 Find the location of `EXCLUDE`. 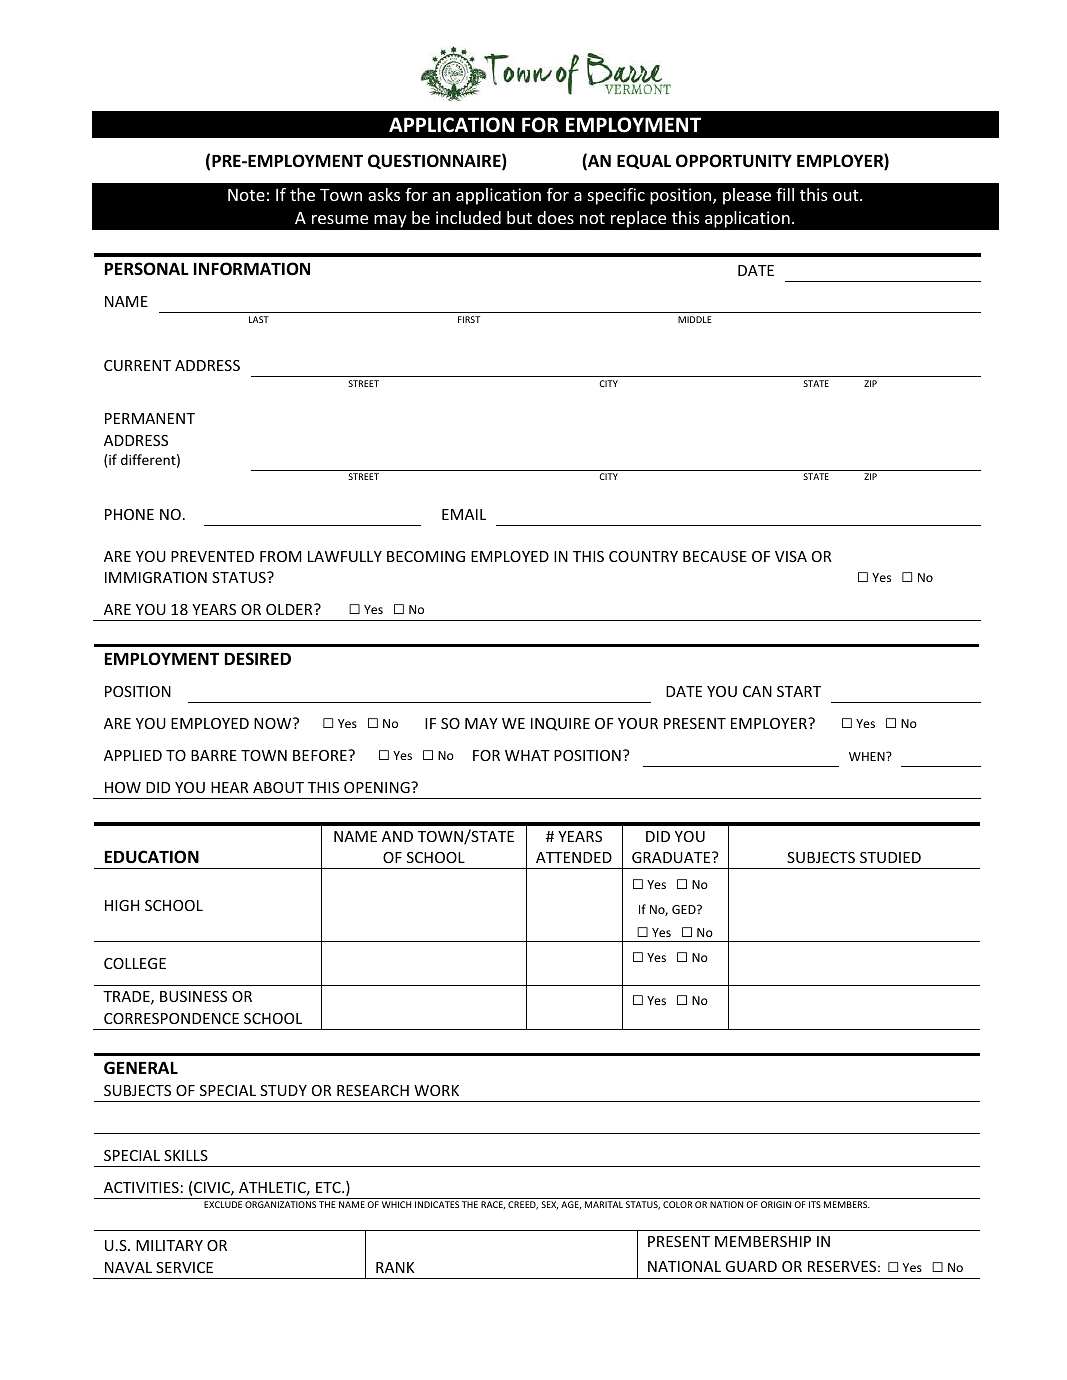

EXCLUDE is located at coordinates (223, 1204).
